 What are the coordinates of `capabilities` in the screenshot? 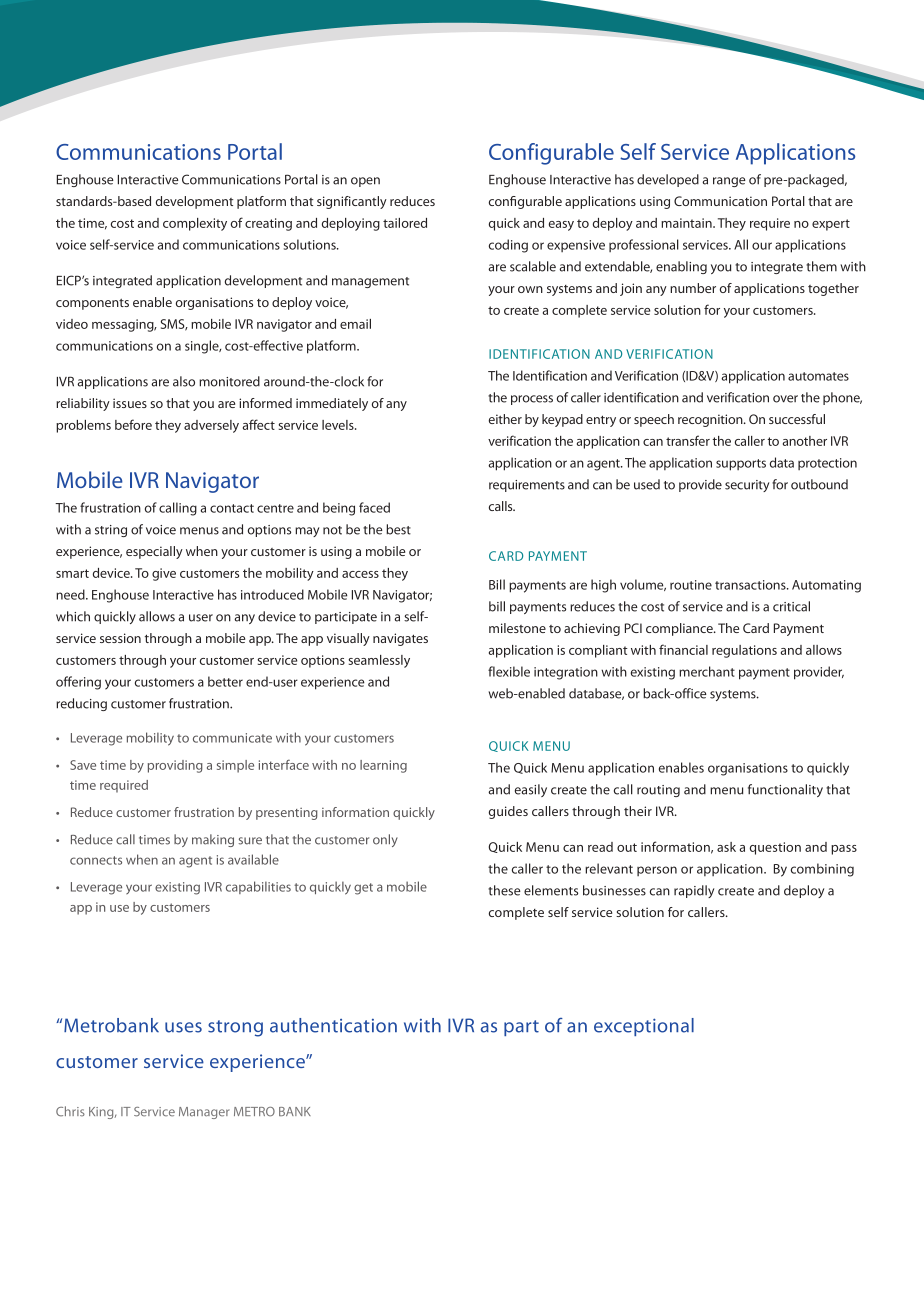 It's located at (258, 887).
